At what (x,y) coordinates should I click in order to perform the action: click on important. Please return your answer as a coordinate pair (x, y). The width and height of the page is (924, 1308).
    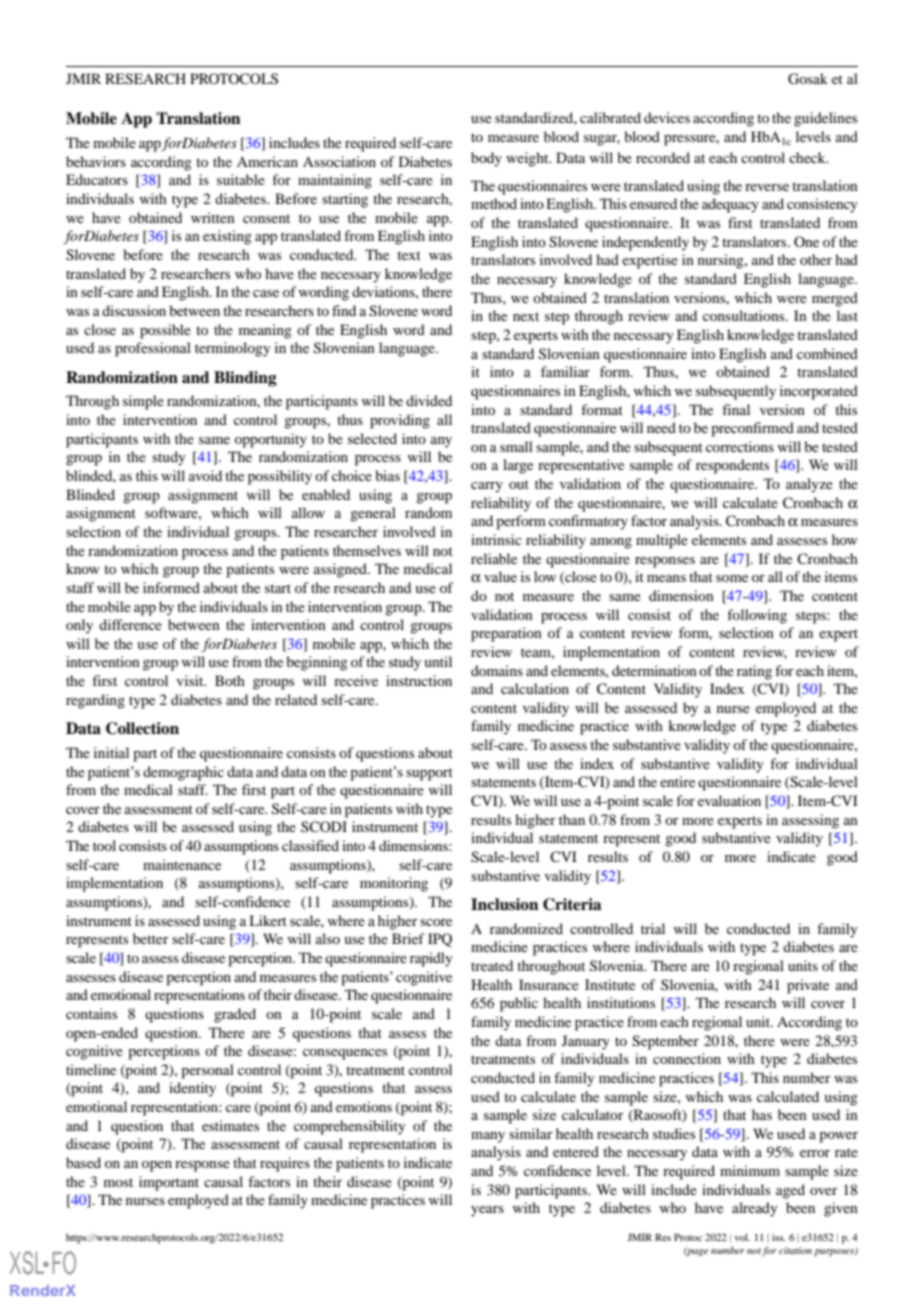
    Looking at the image, I should click on (169, 1183).
